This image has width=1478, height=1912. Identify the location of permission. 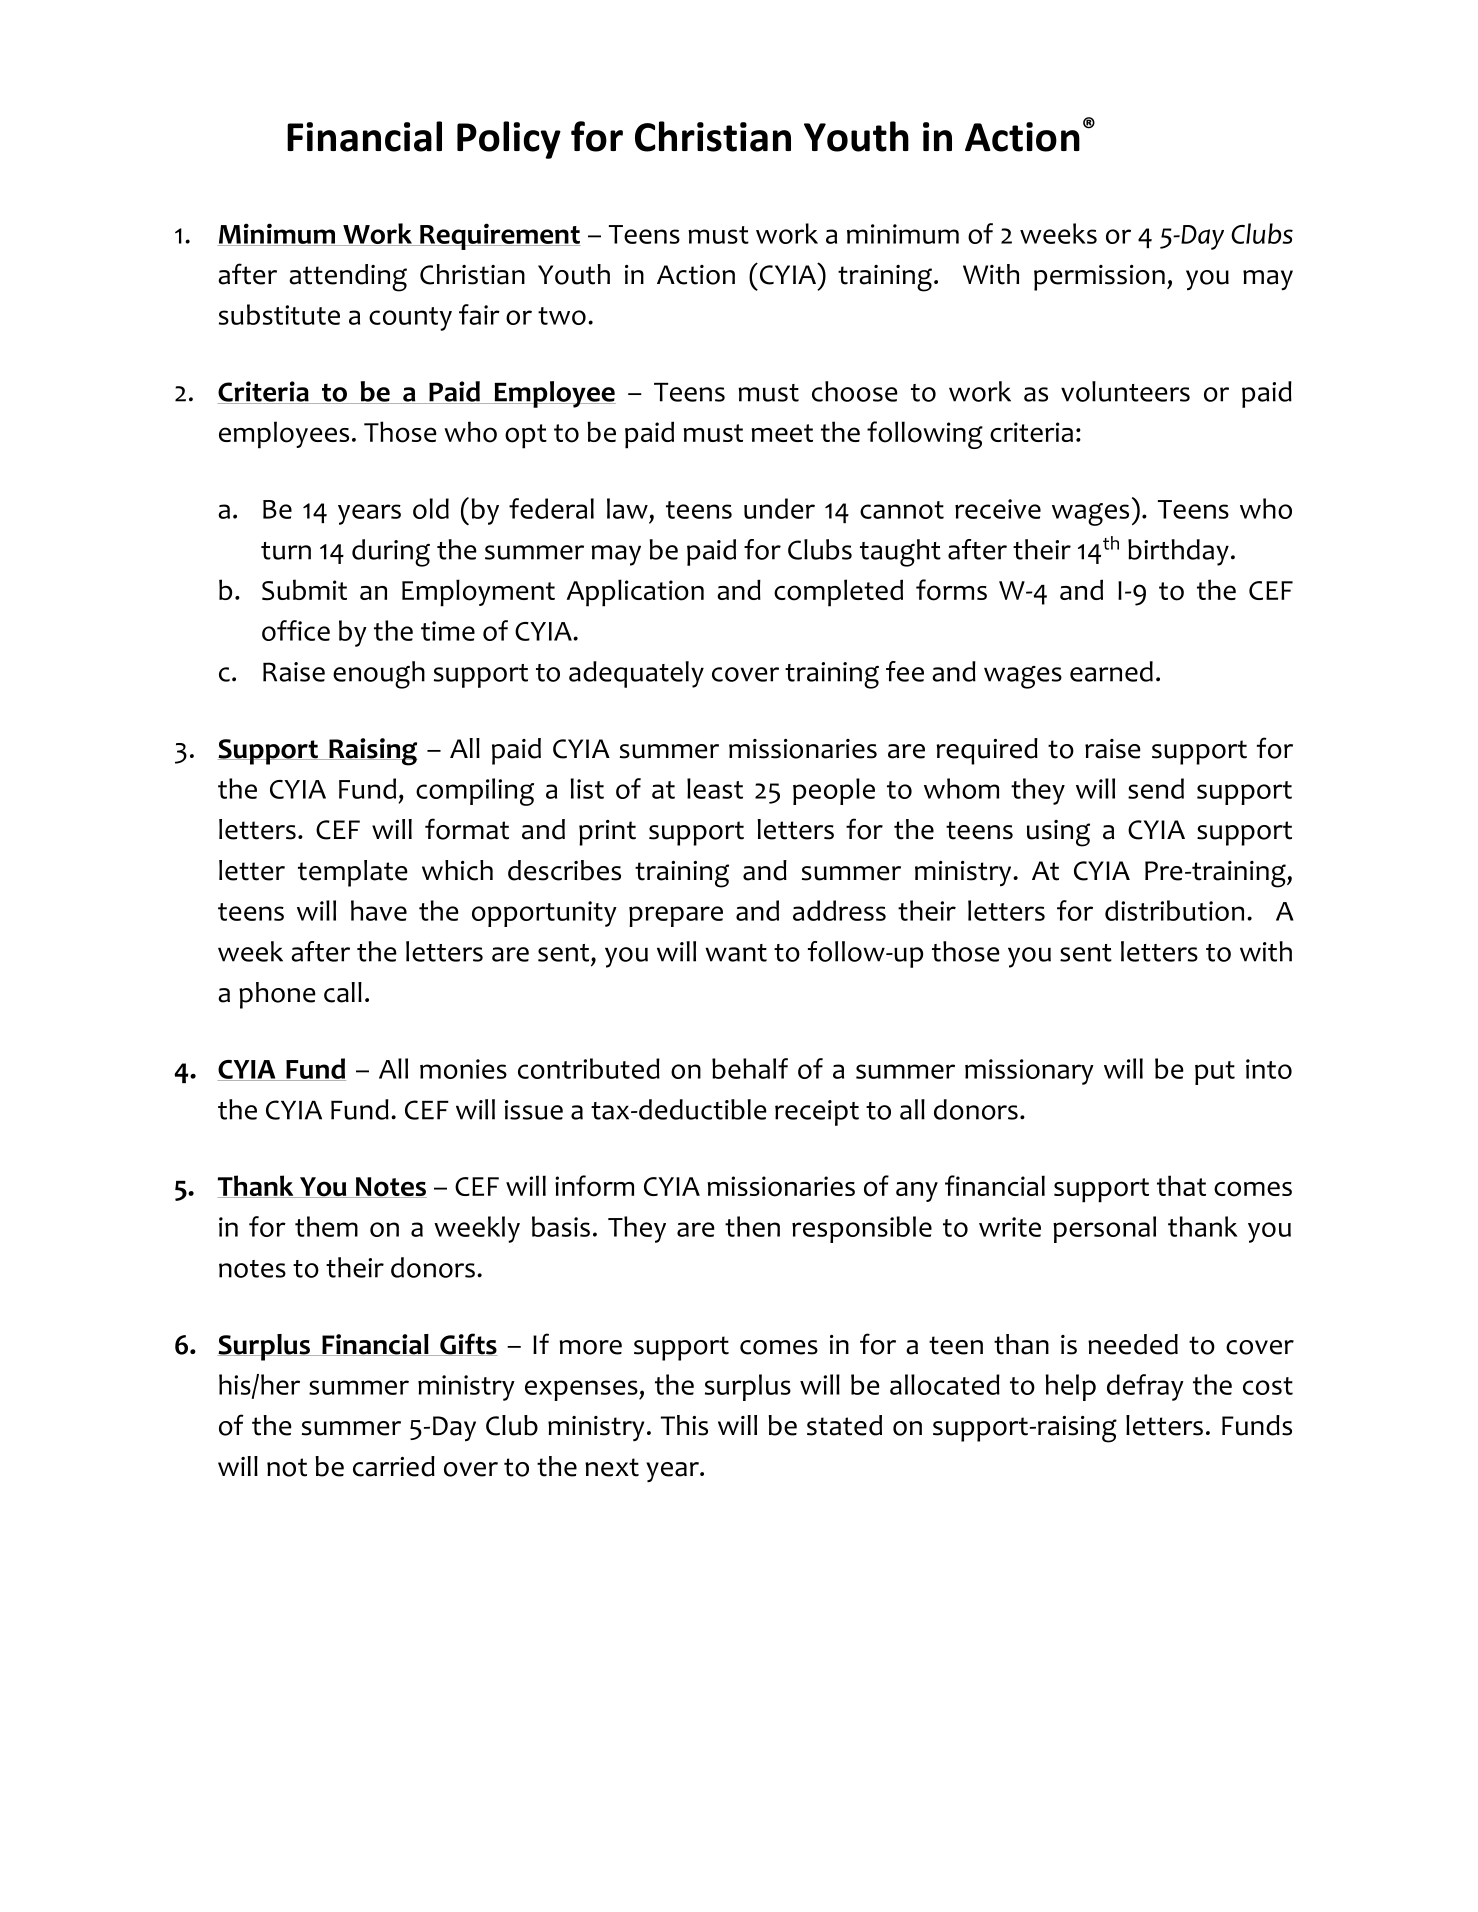
(1099, 278).
